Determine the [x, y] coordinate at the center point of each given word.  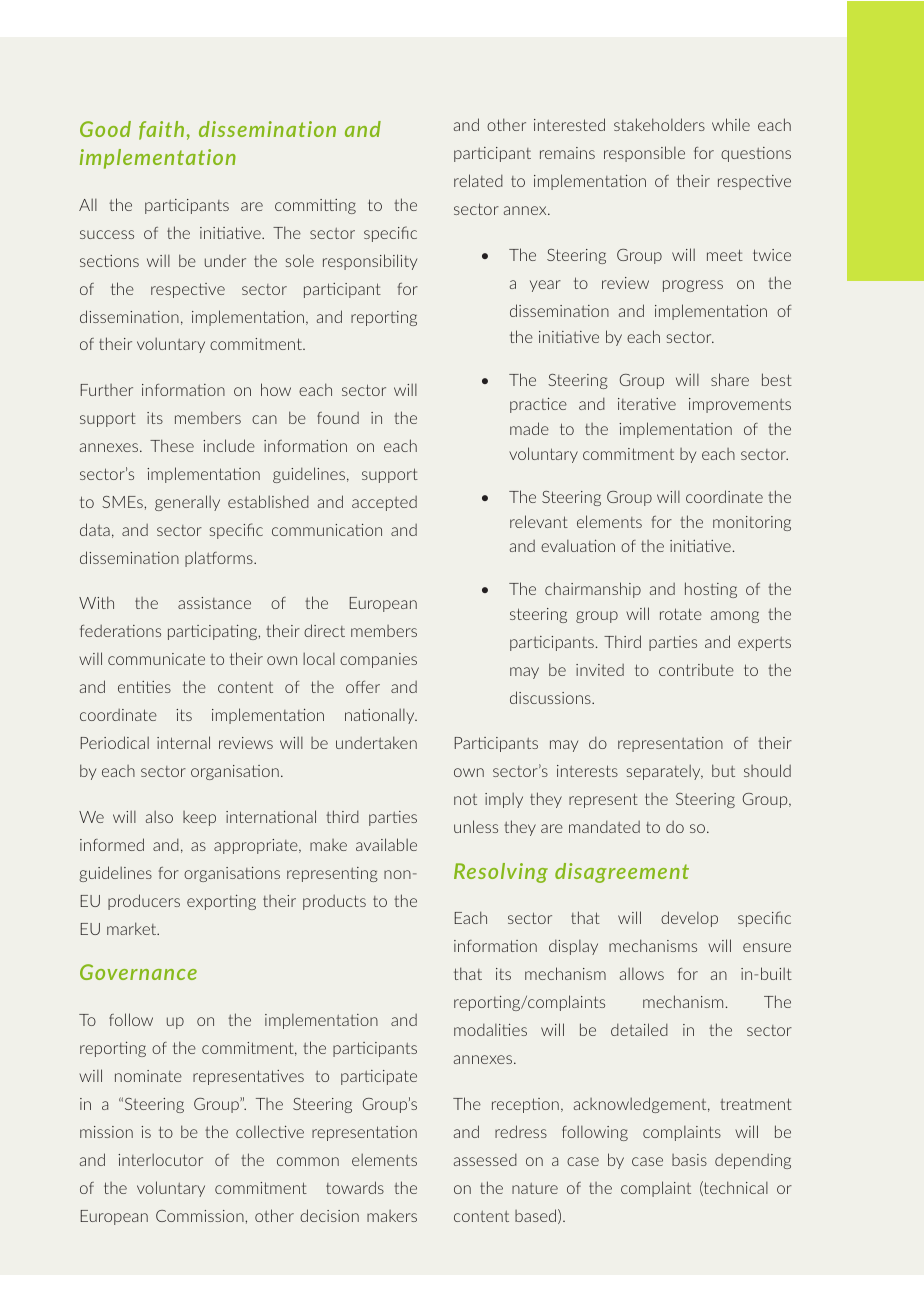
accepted [384, 503]
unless [476, 826]
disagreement [622, 873]
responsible [644, 154]
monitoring [752, 523]
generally [187, 503]
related [478, 180]
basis [689, 1160]
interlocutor [160, 1159]
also [159, 816]
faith [161, 130]
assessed [485, 1159]
